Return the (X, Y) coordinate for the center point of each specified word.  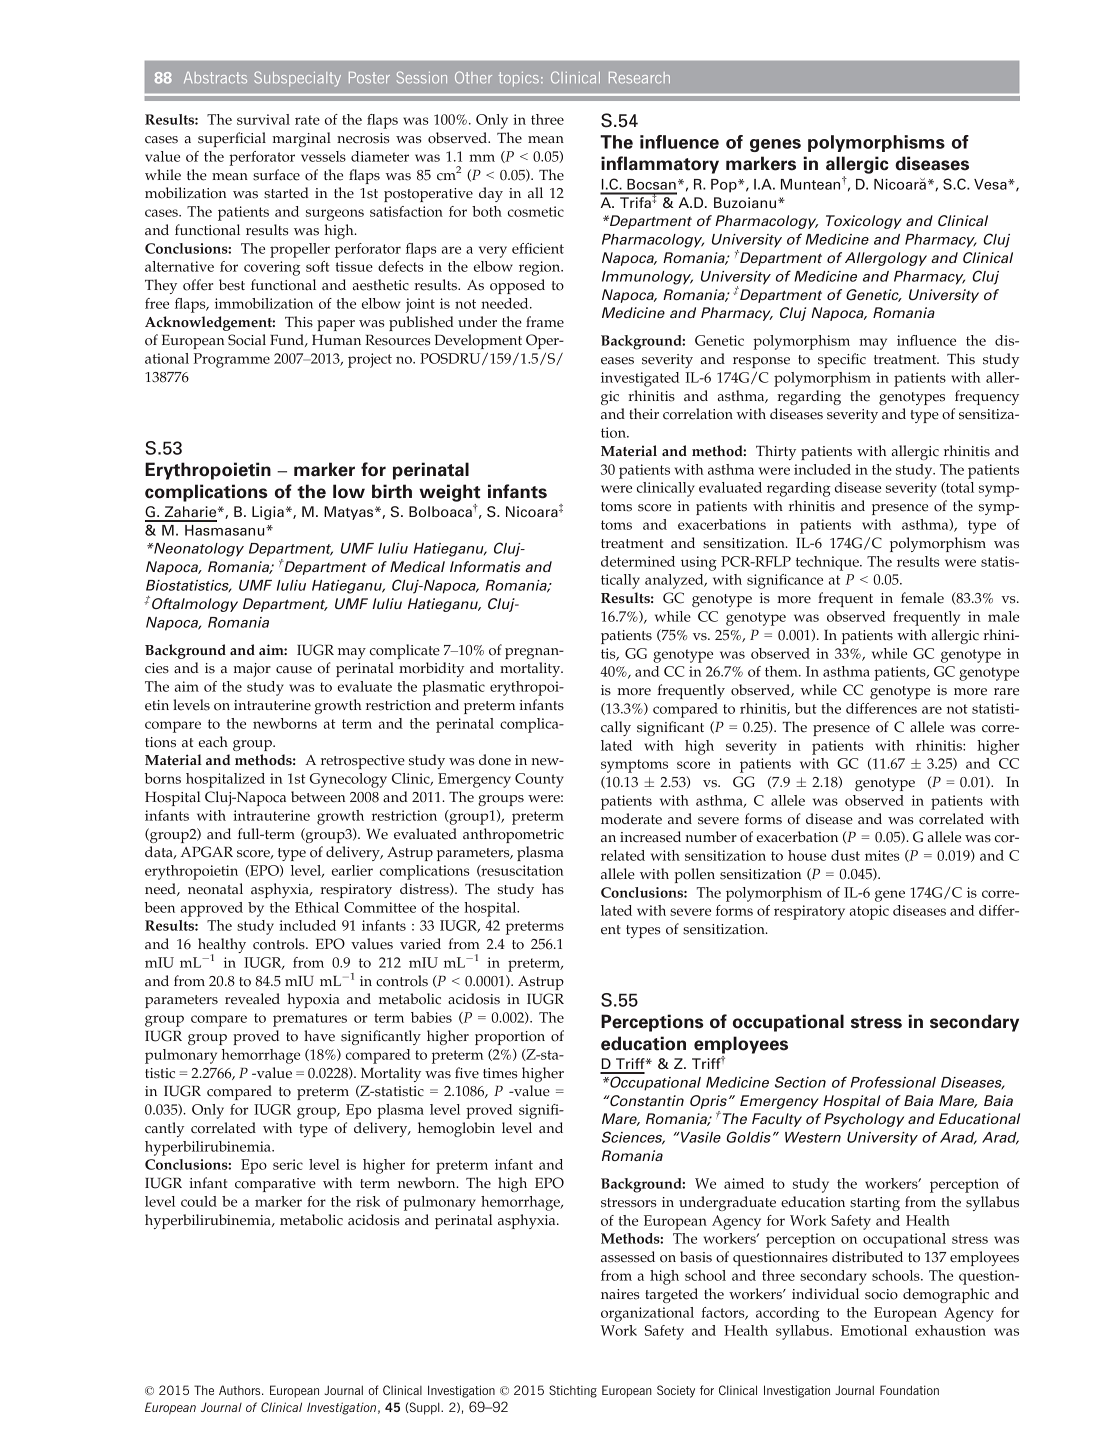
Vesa (991, 184)
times (500, 1073)
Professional (893, 1082)
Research (639, 78)
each (213, 742)
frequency (987, 397)
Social (247, 340)
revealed (252, 999)
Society (676, 1391)
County (539, 780)
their (644, 414)
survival (263, 119)
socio (881, 1294)
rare (1006, 692)
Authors (241, 1390)
